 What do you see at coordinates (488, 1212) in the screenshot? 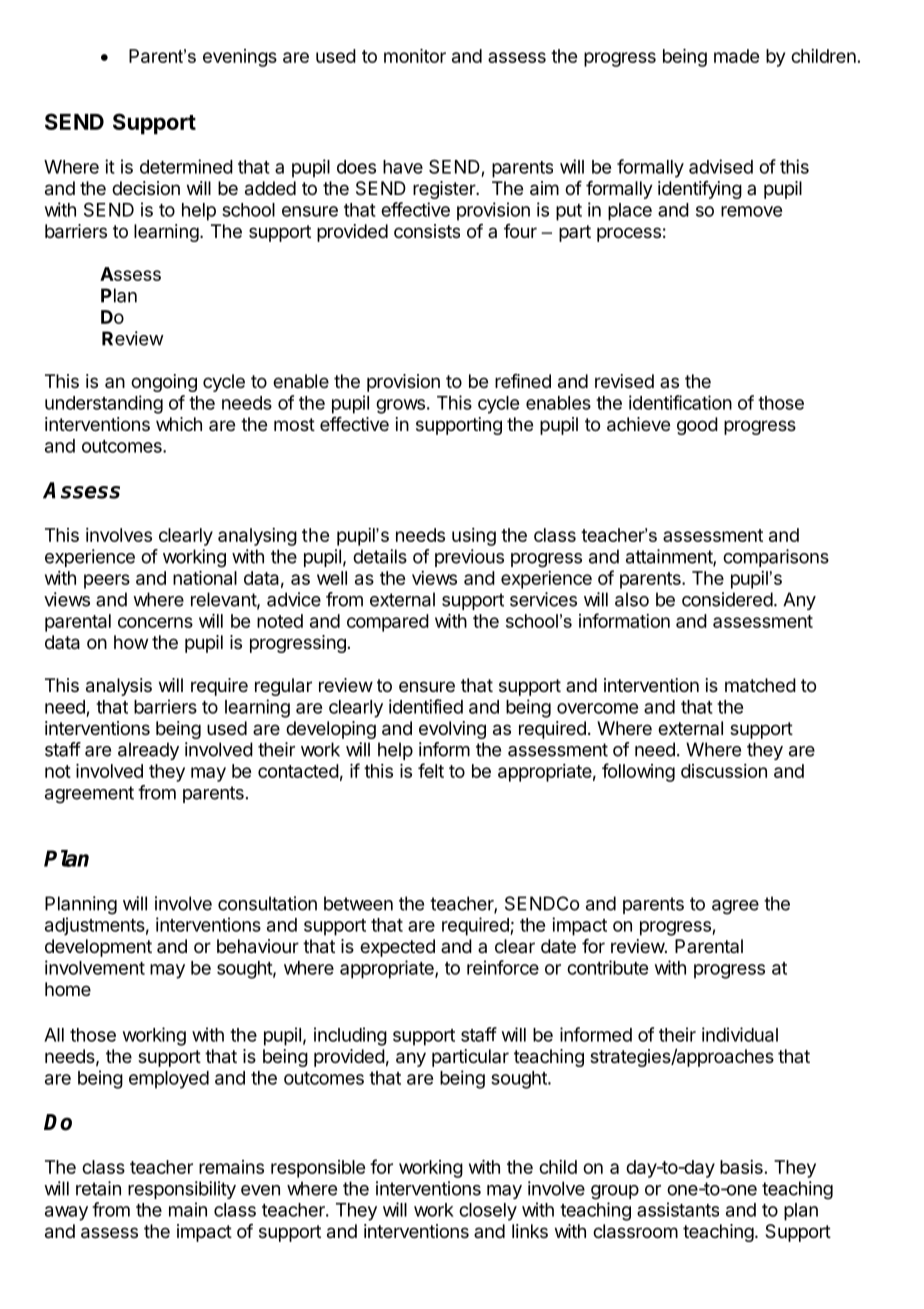
I see `closely` at bounding box center [488, 1212].
